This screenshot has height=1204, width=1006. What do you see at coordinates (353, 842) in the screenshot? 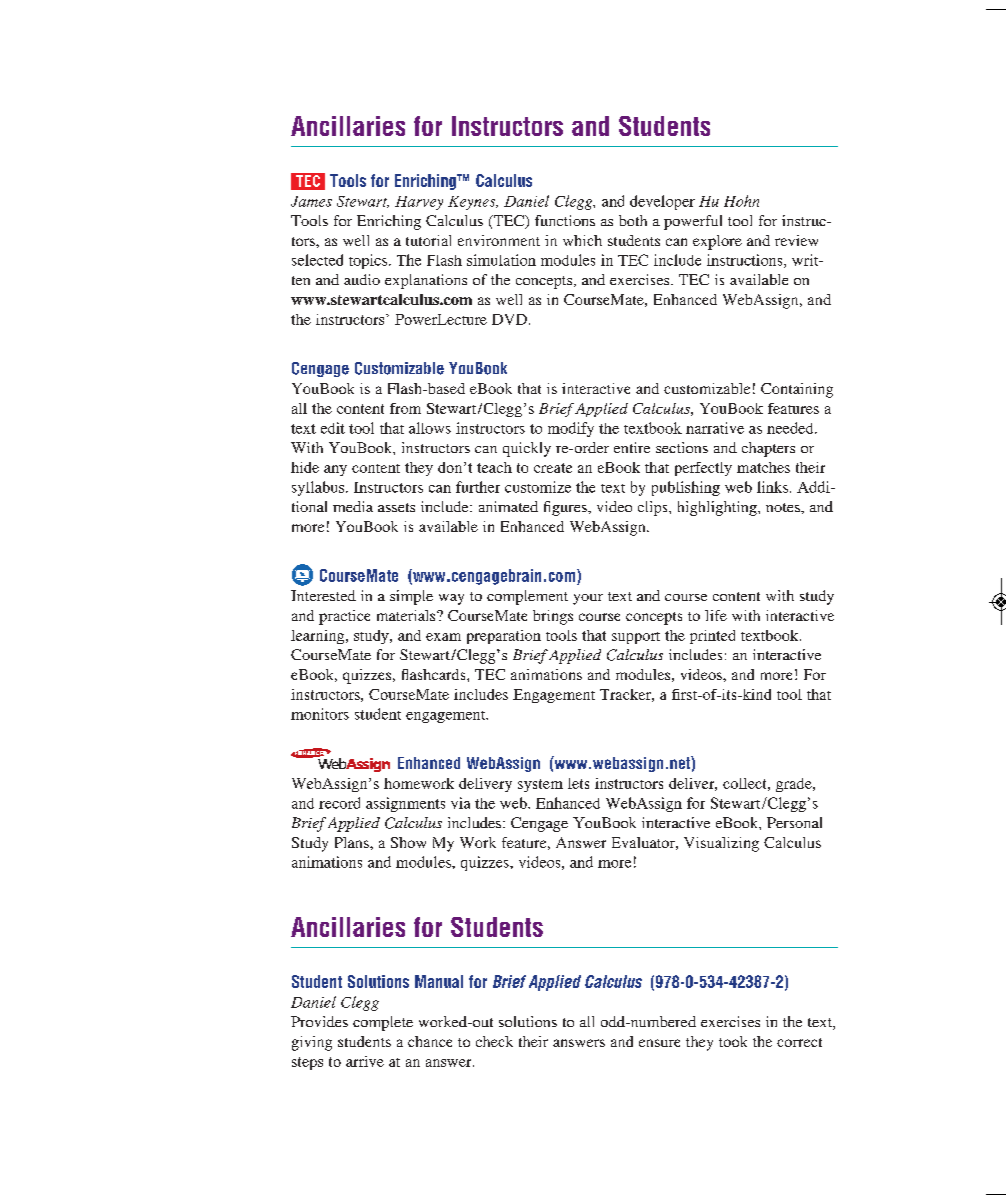
I see `Plans` at bounding box center [353, 842].
